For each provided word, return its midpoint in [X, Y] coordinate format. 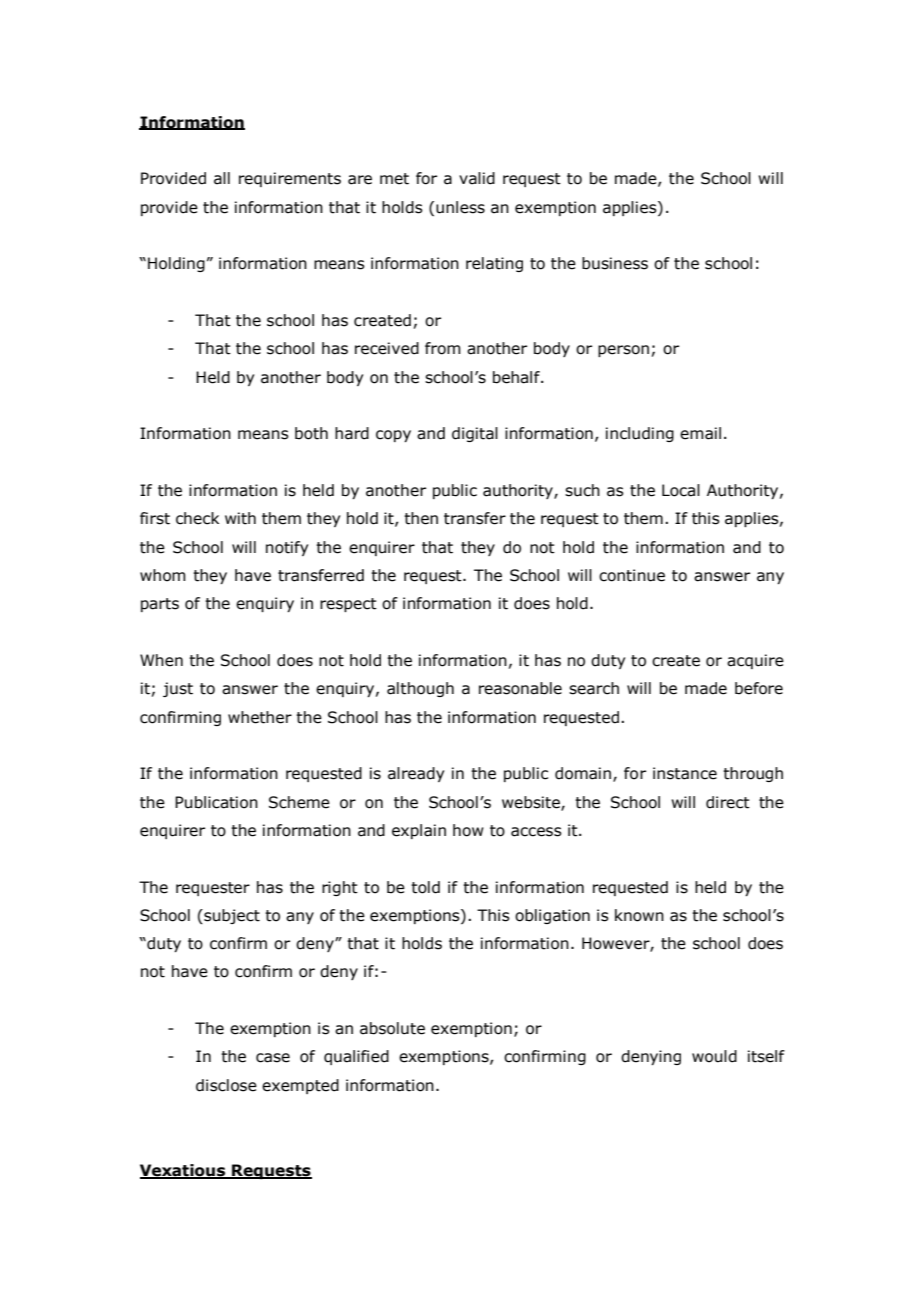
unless [460, 207]
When [161, 660]
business [615, 263]
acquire [755, 661]
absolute [392, 1028]
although [420, 689]
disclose [226, 1085]
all [222, 178]
